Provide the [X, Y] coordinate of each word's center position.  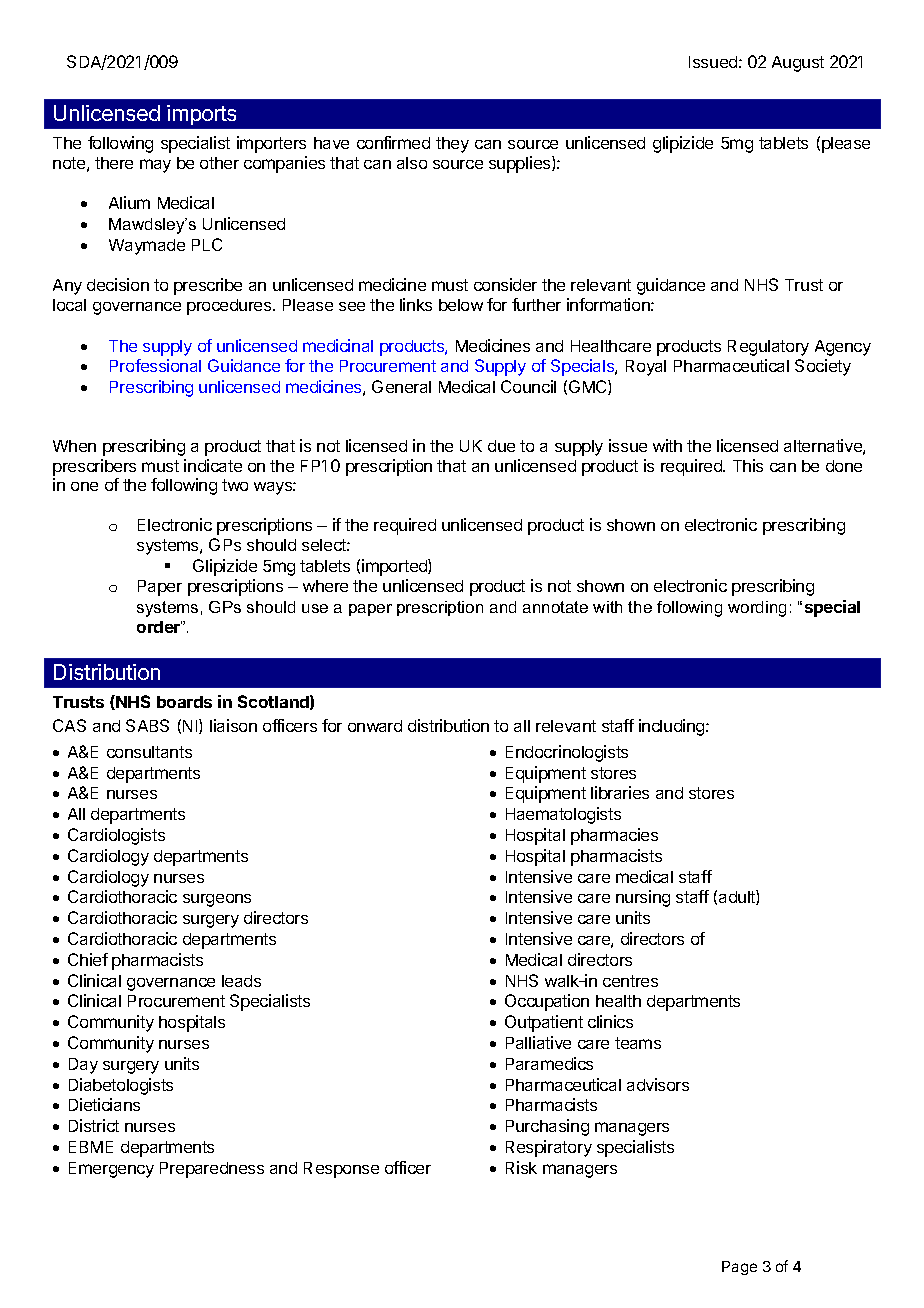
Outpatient [544, 1023]
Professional [155, 365]
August [798, 64]
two [235, 485]
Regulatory [768, 348]
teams [638, 1043]
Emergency [111, 1170]
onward [375, 726]
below [461, 305]
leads [241, 981]
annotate [555, 607]
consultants [149, 752]
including [673, 727]
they [452, 145]
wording [757, 609]
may [155, 166]
